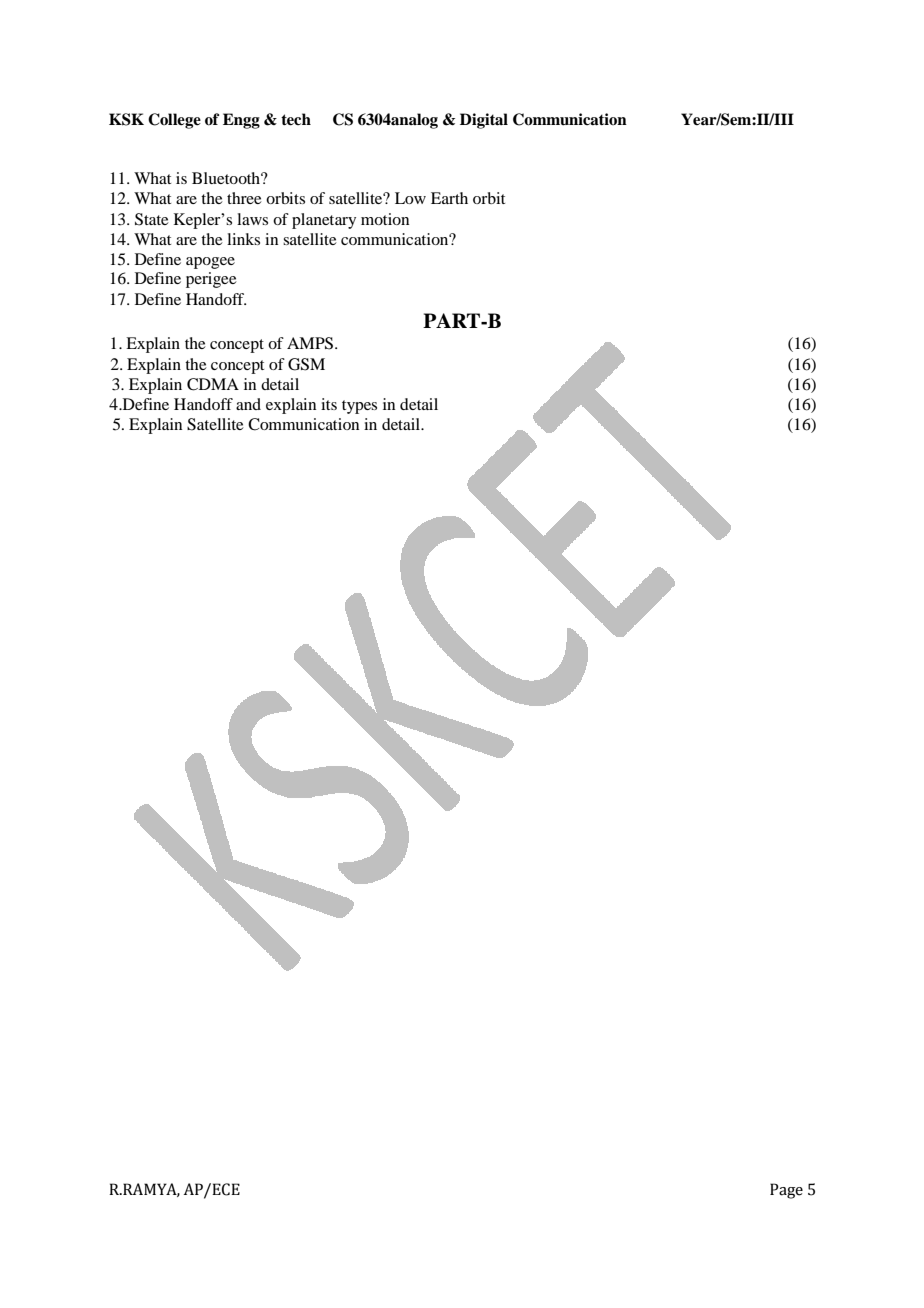 Image resolution: width=924 pixels, height=1308 pixels. I want to click on laws, so click(252, 219).
